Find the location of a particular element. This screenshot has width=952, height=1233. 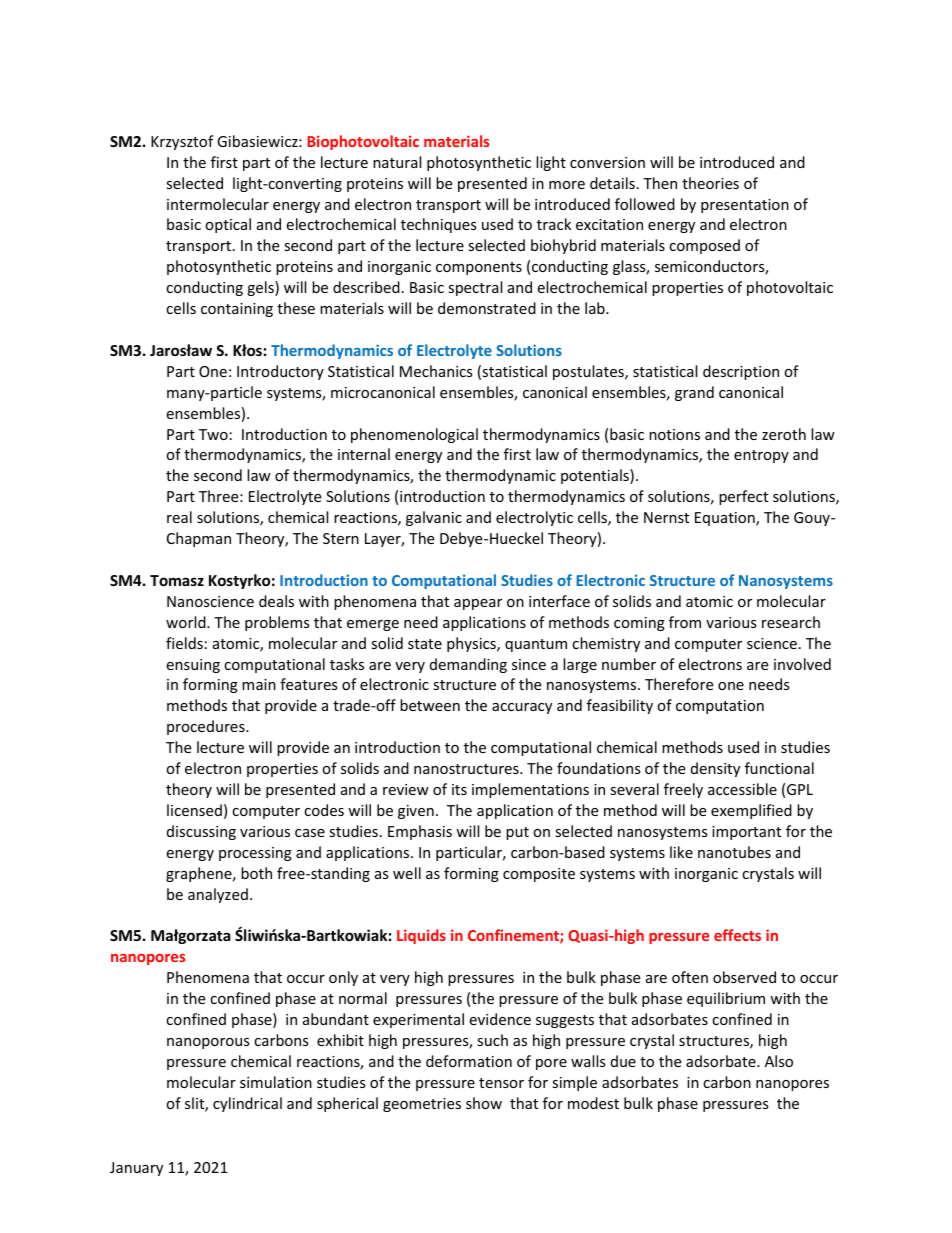

galvanic is located at coordinates (434, 518).
